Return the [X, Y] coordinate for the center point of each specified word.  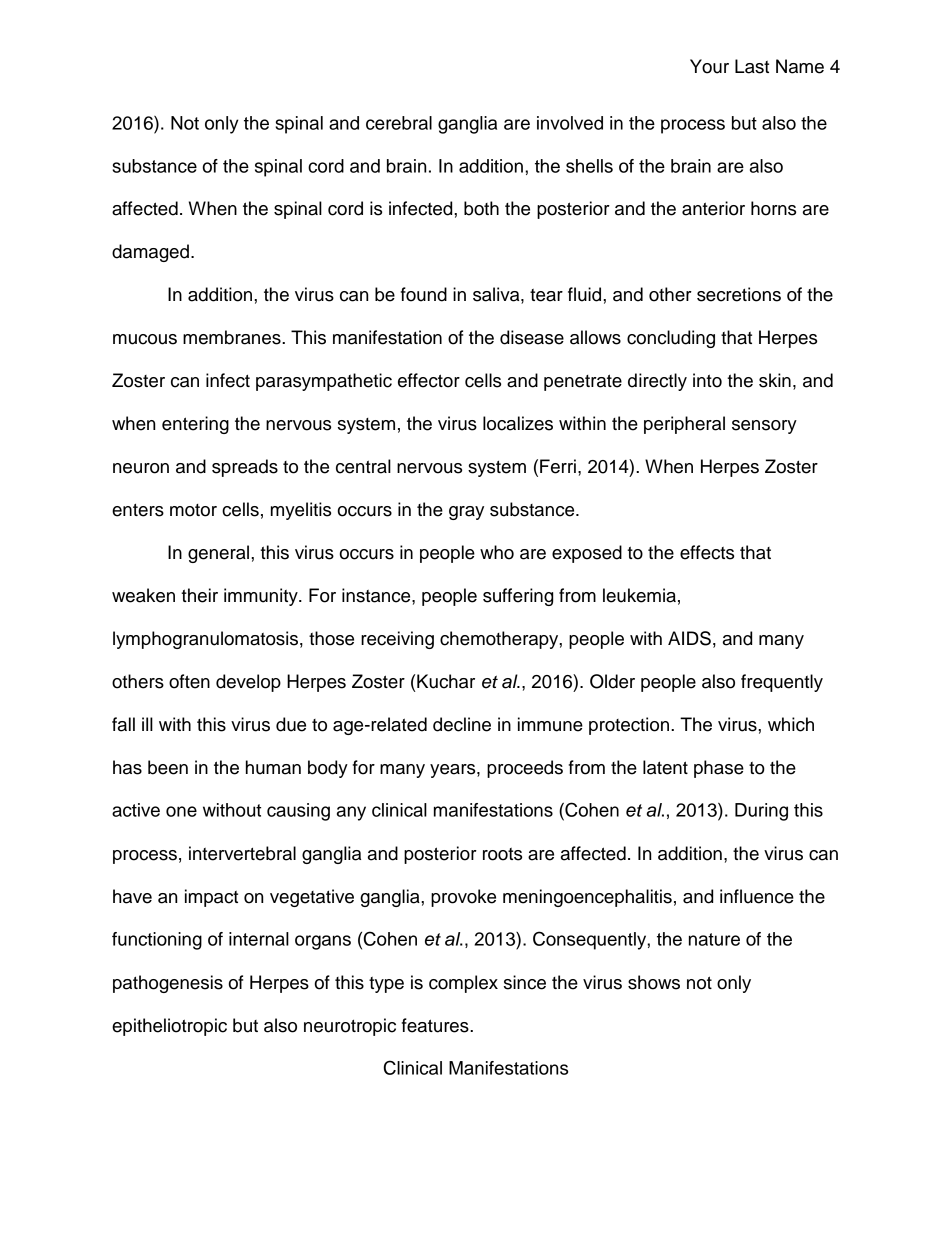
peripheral [684, 425]
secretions [739, 294]
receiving [397, 640]
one [181, 811]
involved [570, 123]
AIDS [689, 638]
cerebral [399, 123]
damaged [150, 253]
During [761, 812]
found [424, 294]
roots [502, 854]
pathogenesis [168, 984]
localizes [518, 423]
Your [709, 66]
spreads [245, 468]
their [199, 595]
